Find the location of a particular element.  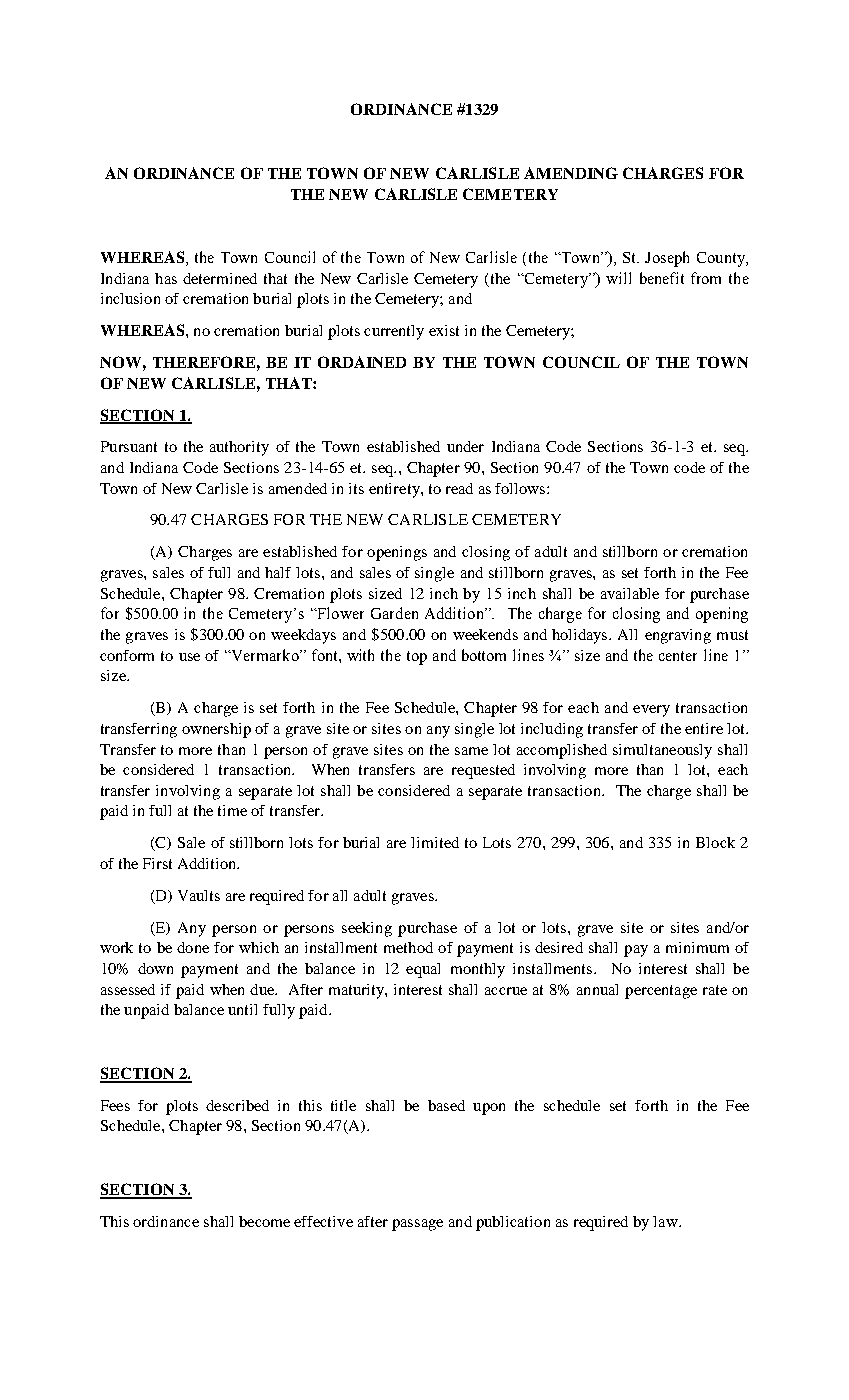

limited is located at coordinates (435, 842).
